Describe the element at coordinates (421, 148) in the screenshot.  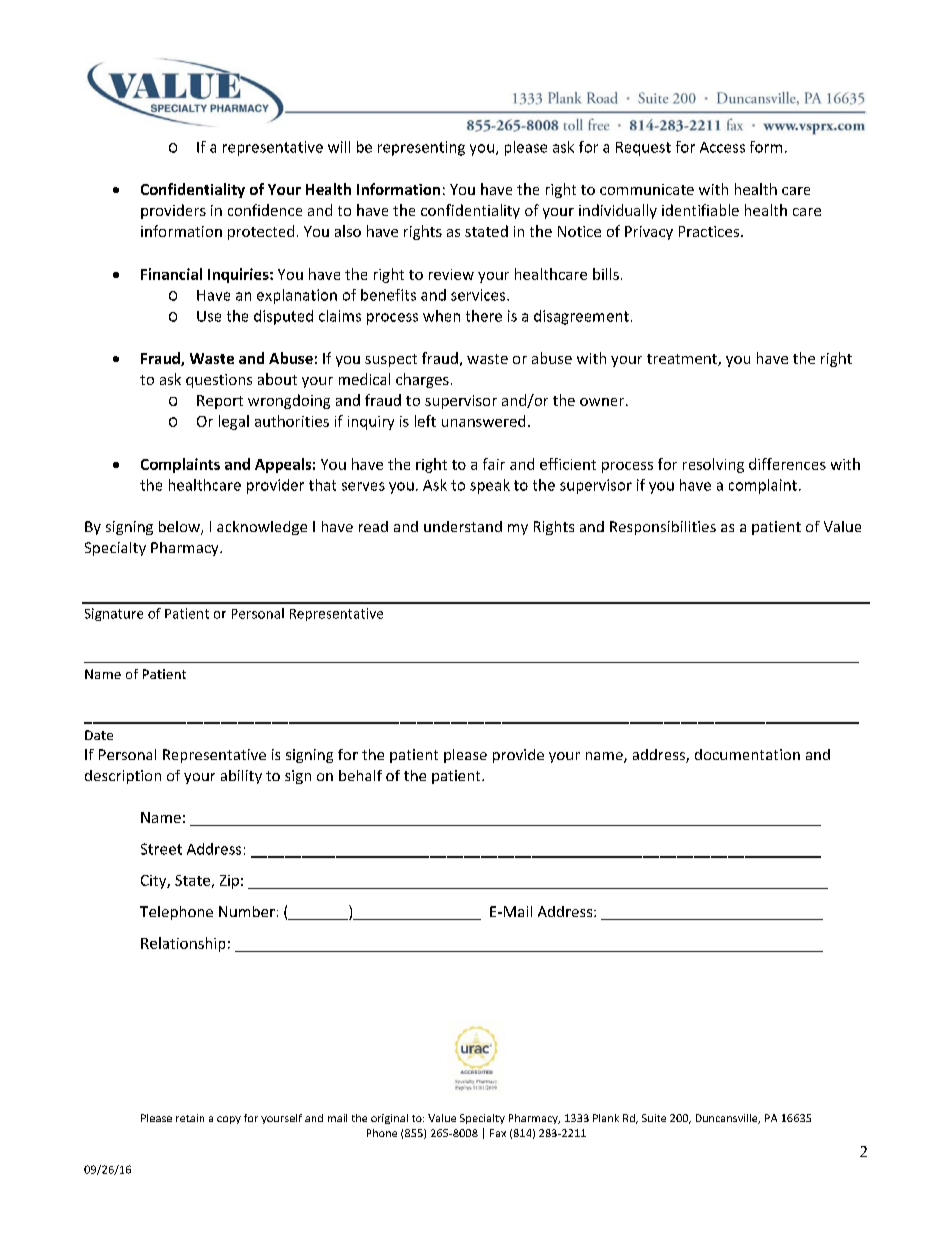
I see `representing` at that location.
